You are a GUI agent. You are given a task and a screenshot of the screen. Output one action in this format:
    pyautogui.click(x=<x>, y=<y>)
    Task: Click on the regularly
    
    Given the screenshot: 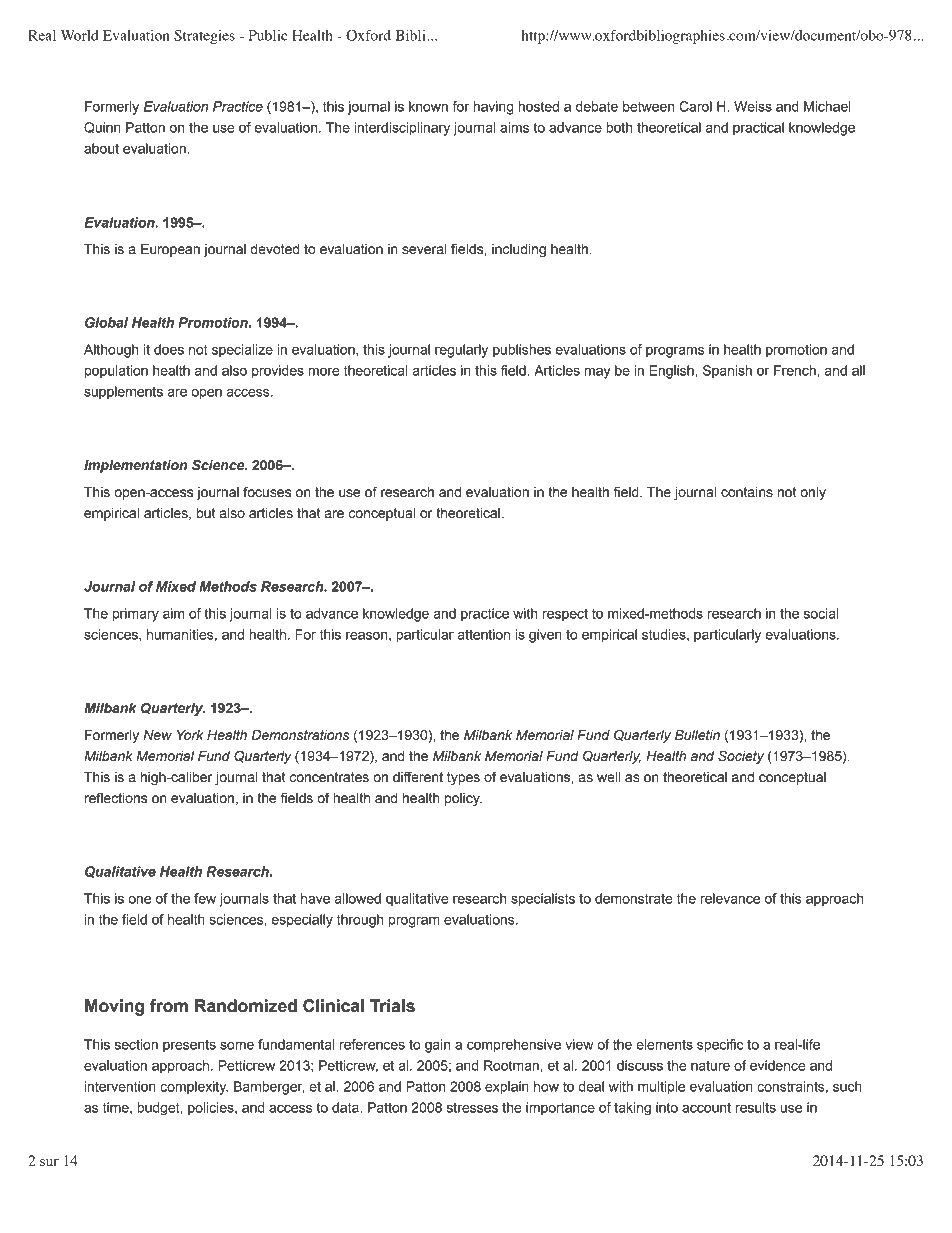 What is the action you would take?
    pyautogui.click(x=461, y=351)
